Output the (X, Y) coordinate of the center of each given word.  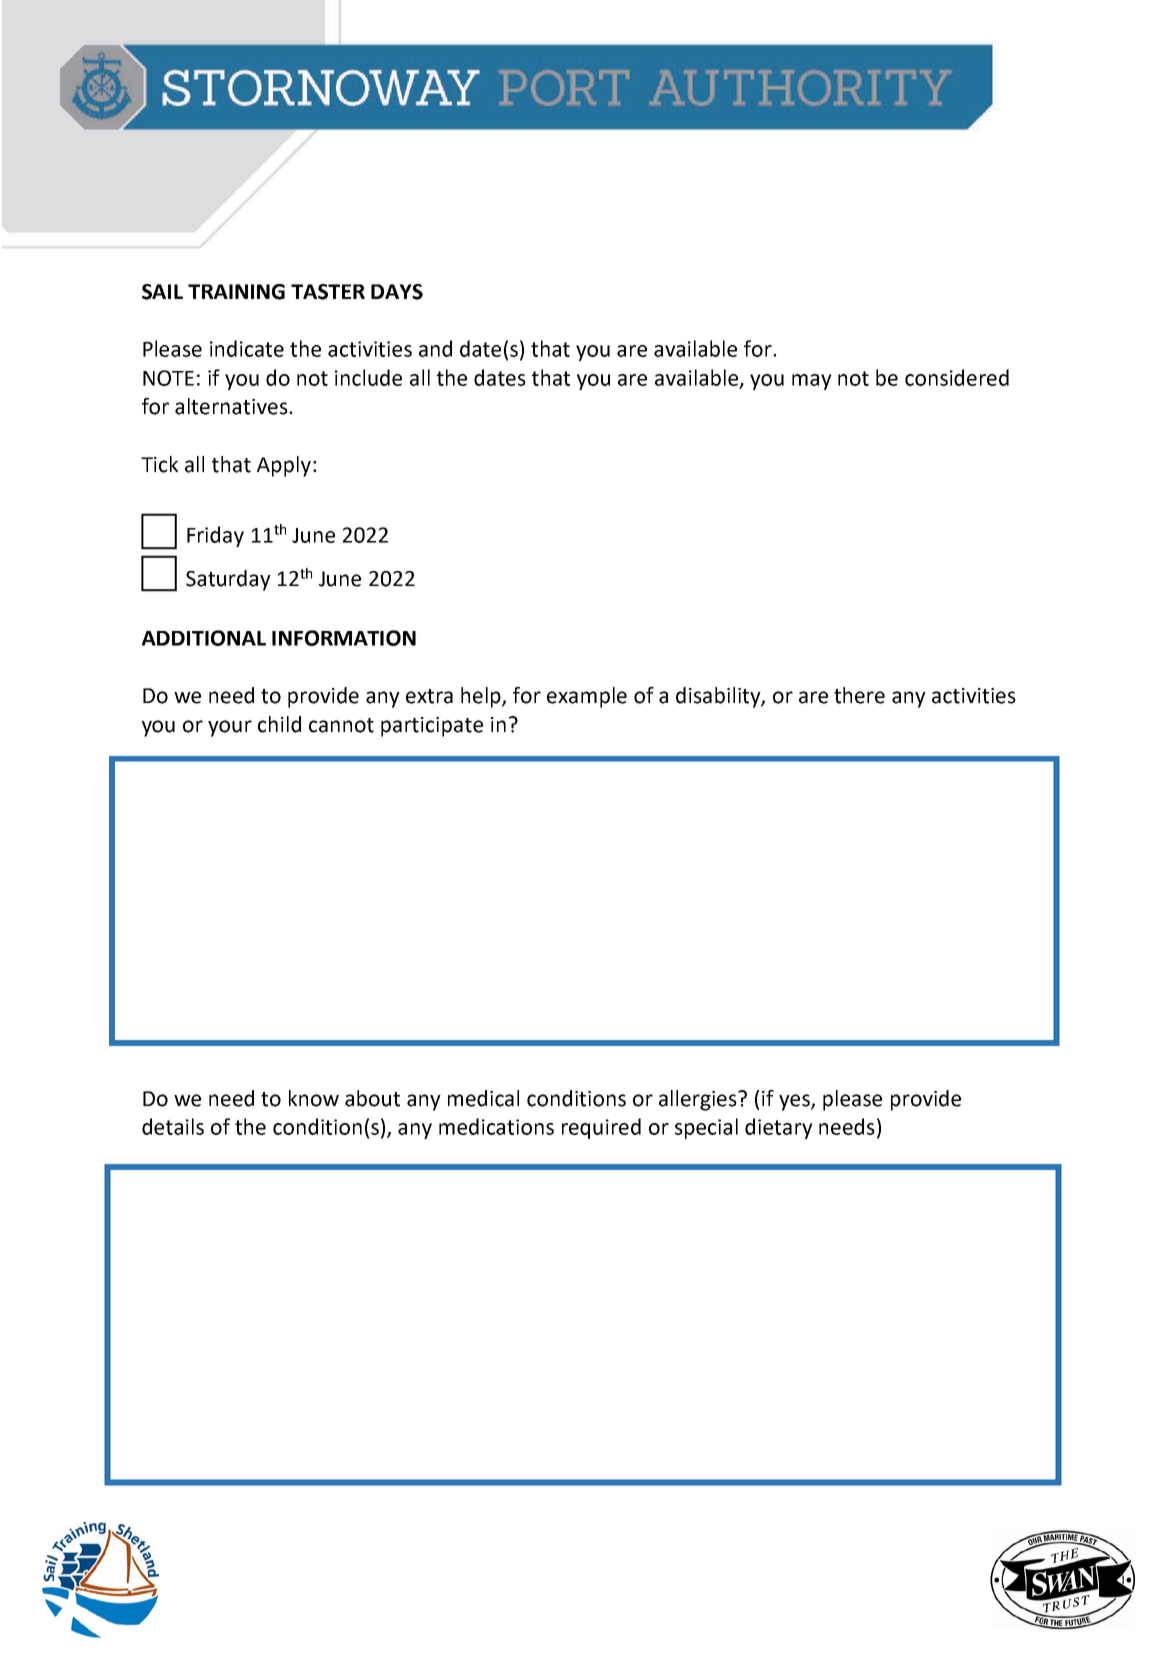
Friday (215, 536)
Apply (284, 466)
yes (795, 1102)
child (279, 724)
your (230, 728)
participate (432, 727)
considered (957, 377)
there (859, 695)
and (435, 348)
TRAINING (236, 292)
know (314, 1098)
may (812, 382)
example (587, 697)
